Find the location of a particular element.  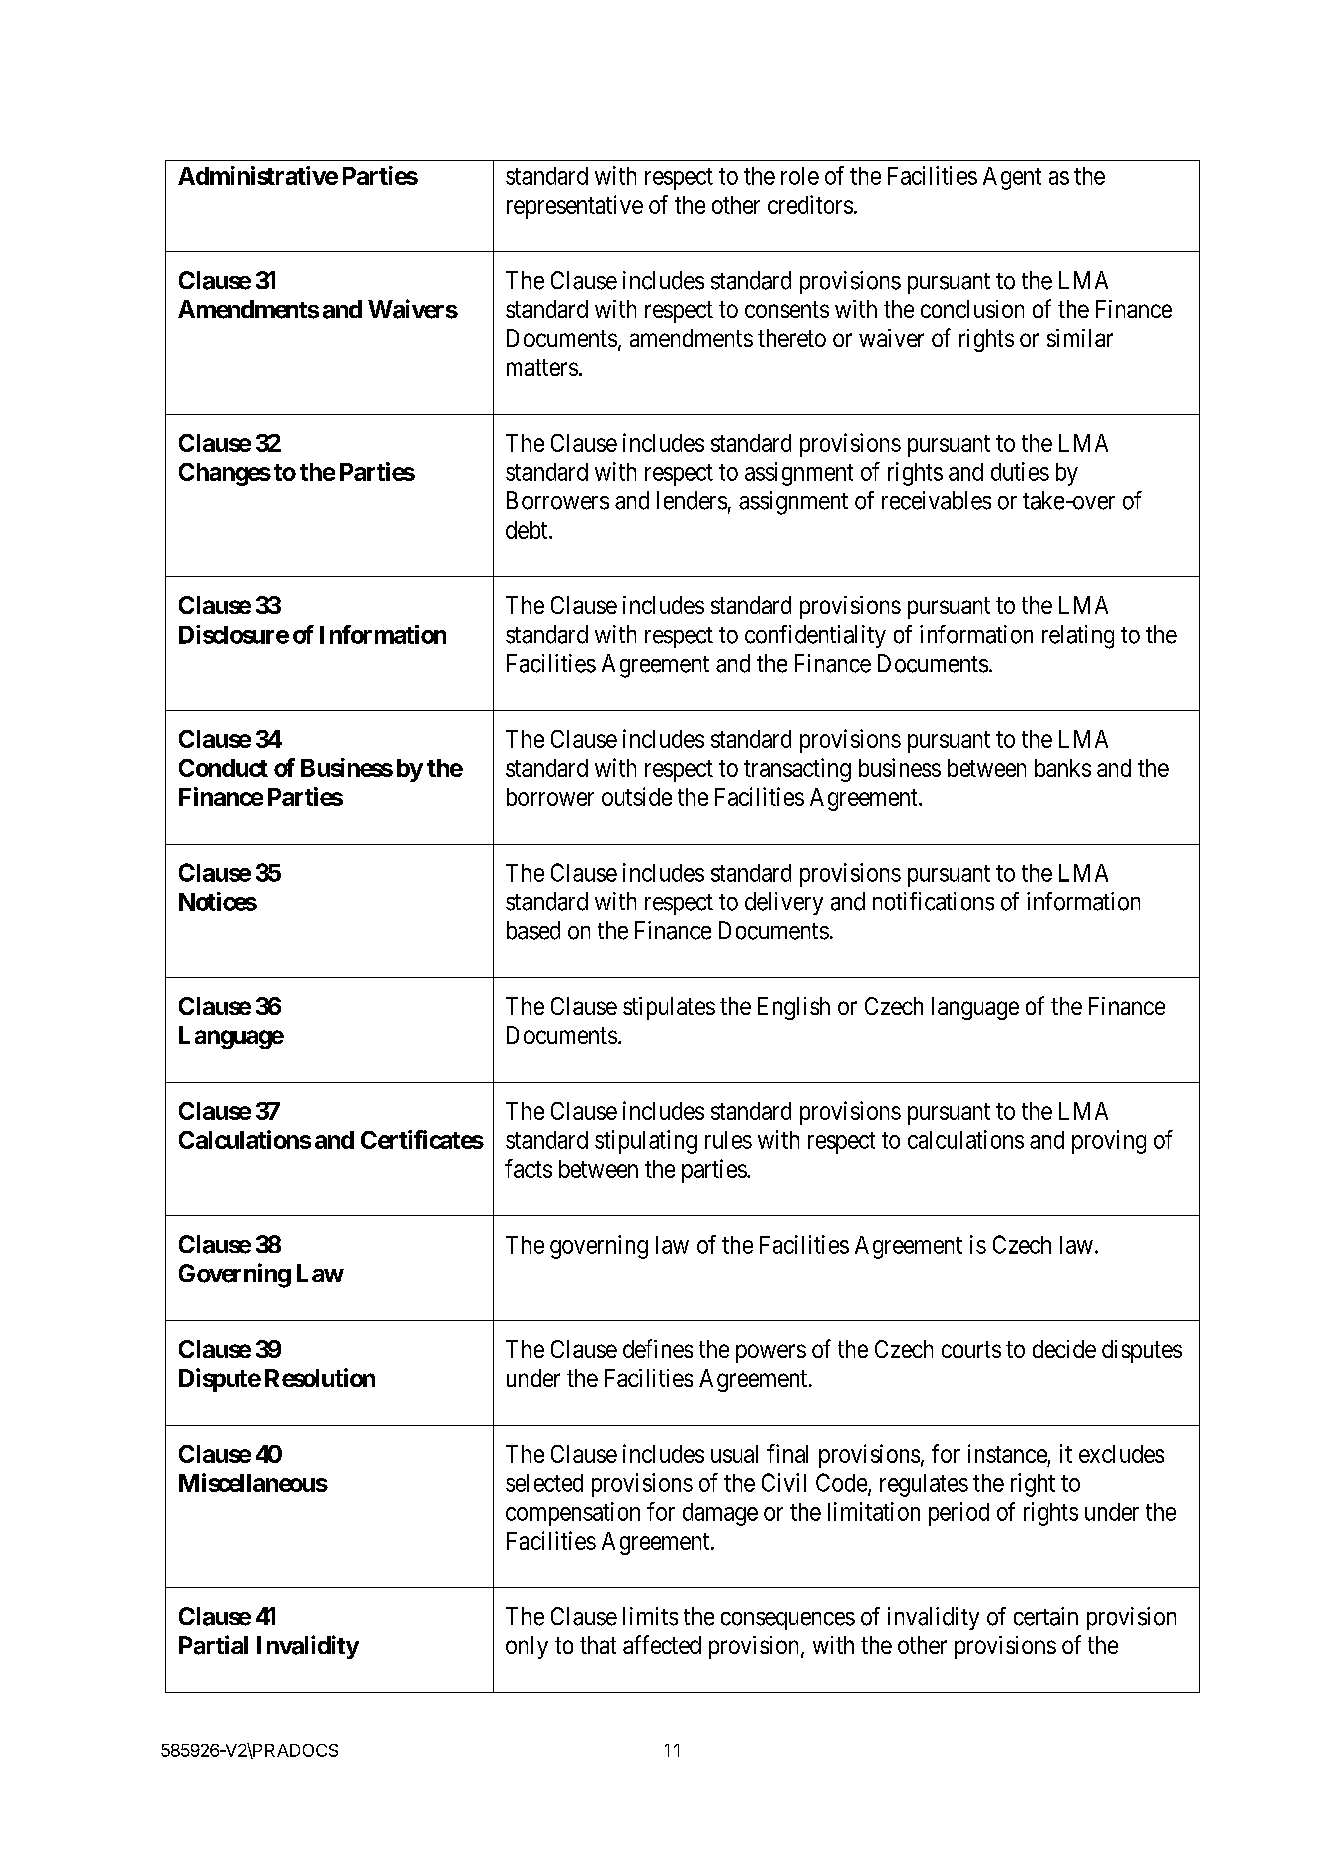

debt is located at coordinates (528, 530).
